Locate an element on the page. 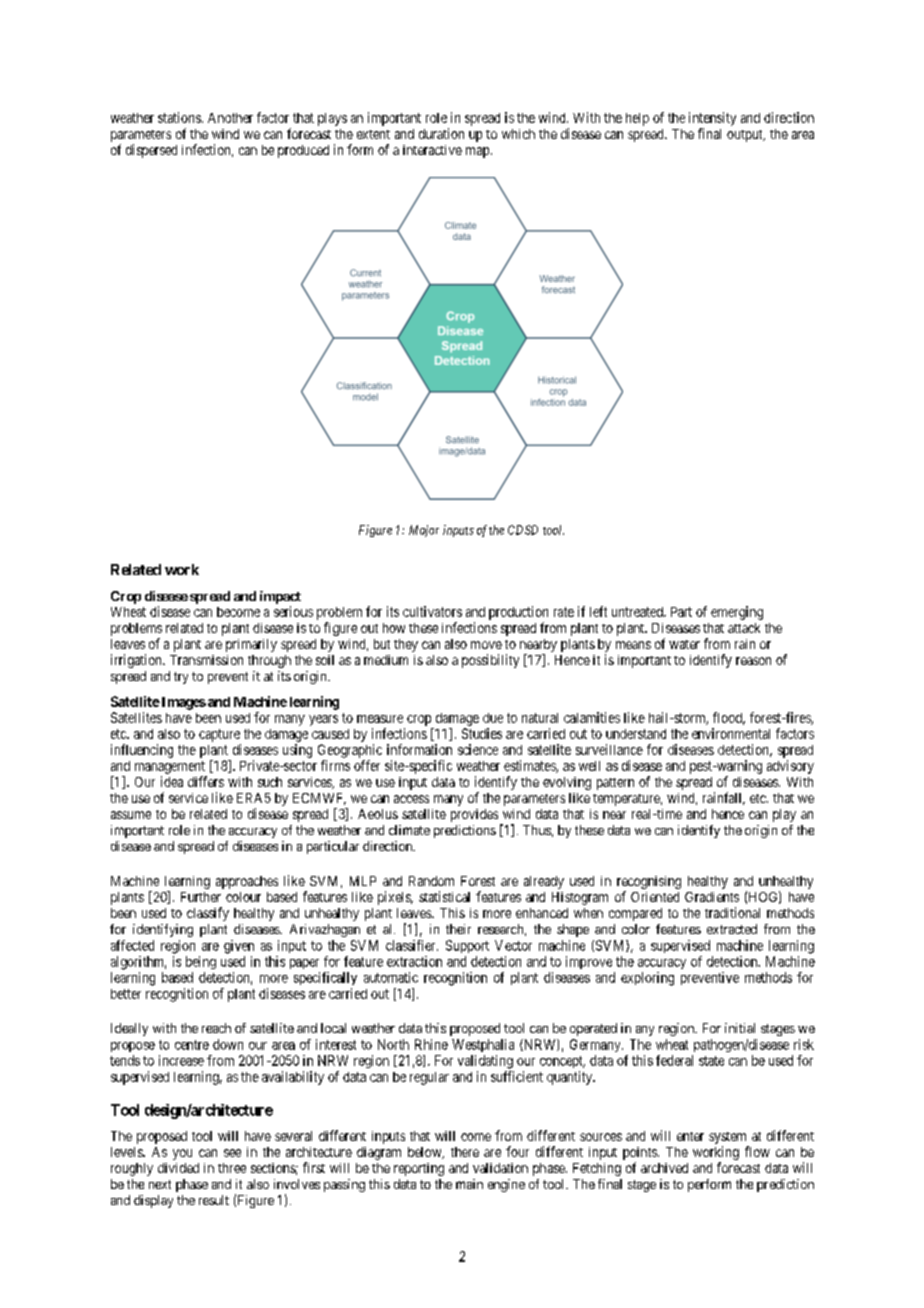 This image has width=924, height=1308. output is located at coordinates (746, 136).
